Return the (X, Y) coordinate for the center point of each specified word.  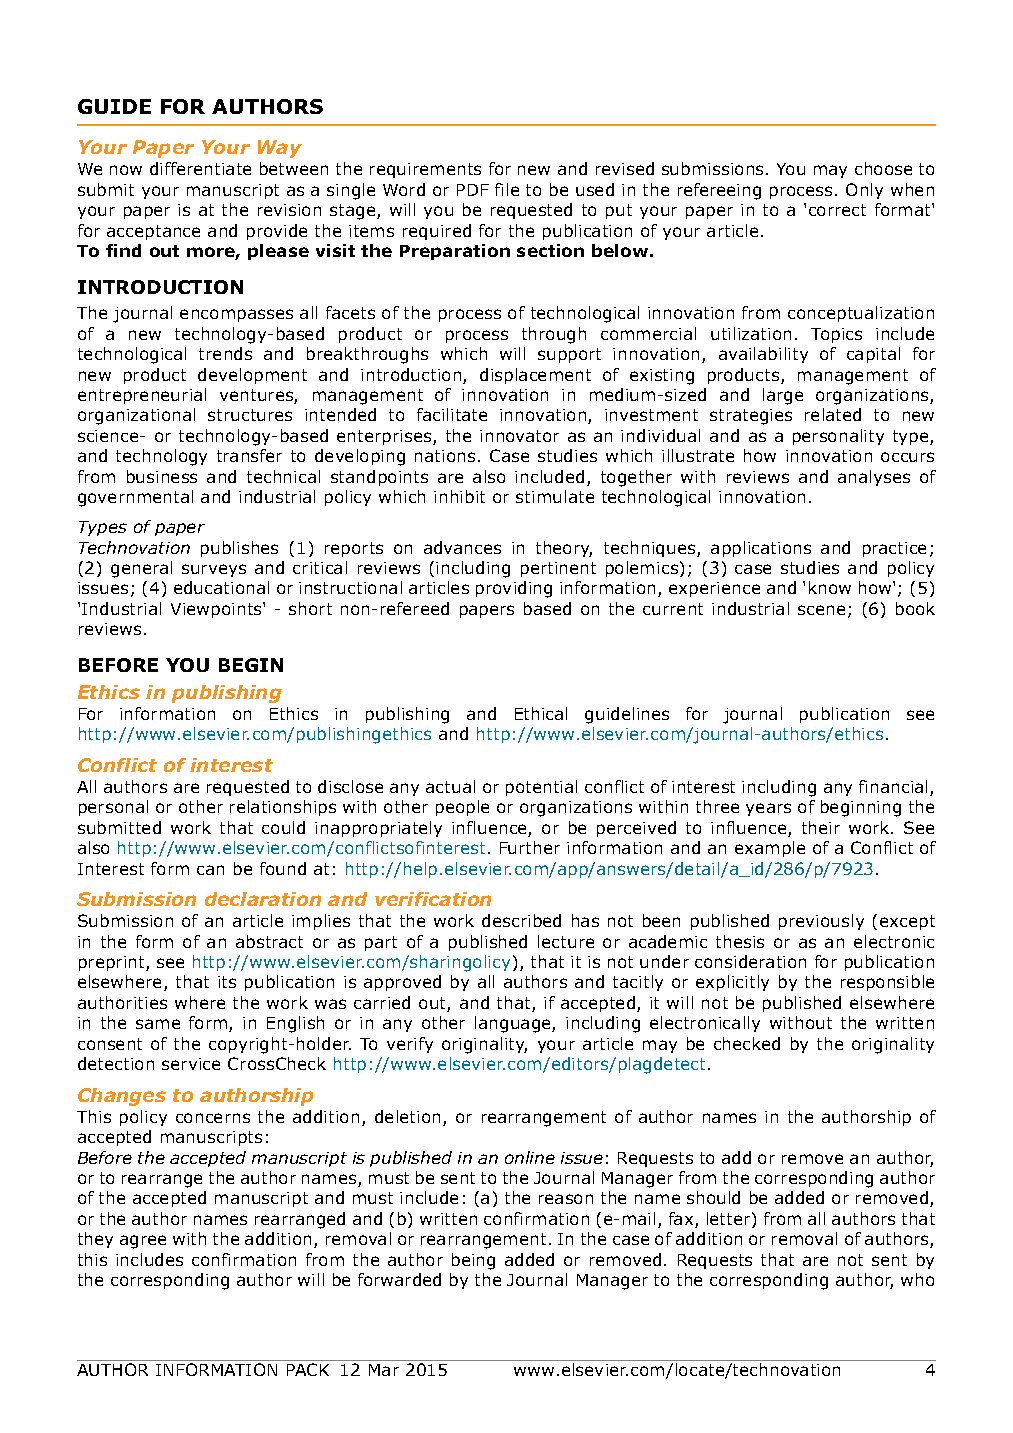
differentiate (200, 168)
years (768, 809)
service (191, 1064)
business (162, 476)
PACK (308, 1369)
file (507, 189)
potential (541, 788)
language (514, 1024)
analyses (874, 478)
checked (747, 1043)
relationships (283, 808)
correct (837, 210)
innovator (519, 436)
